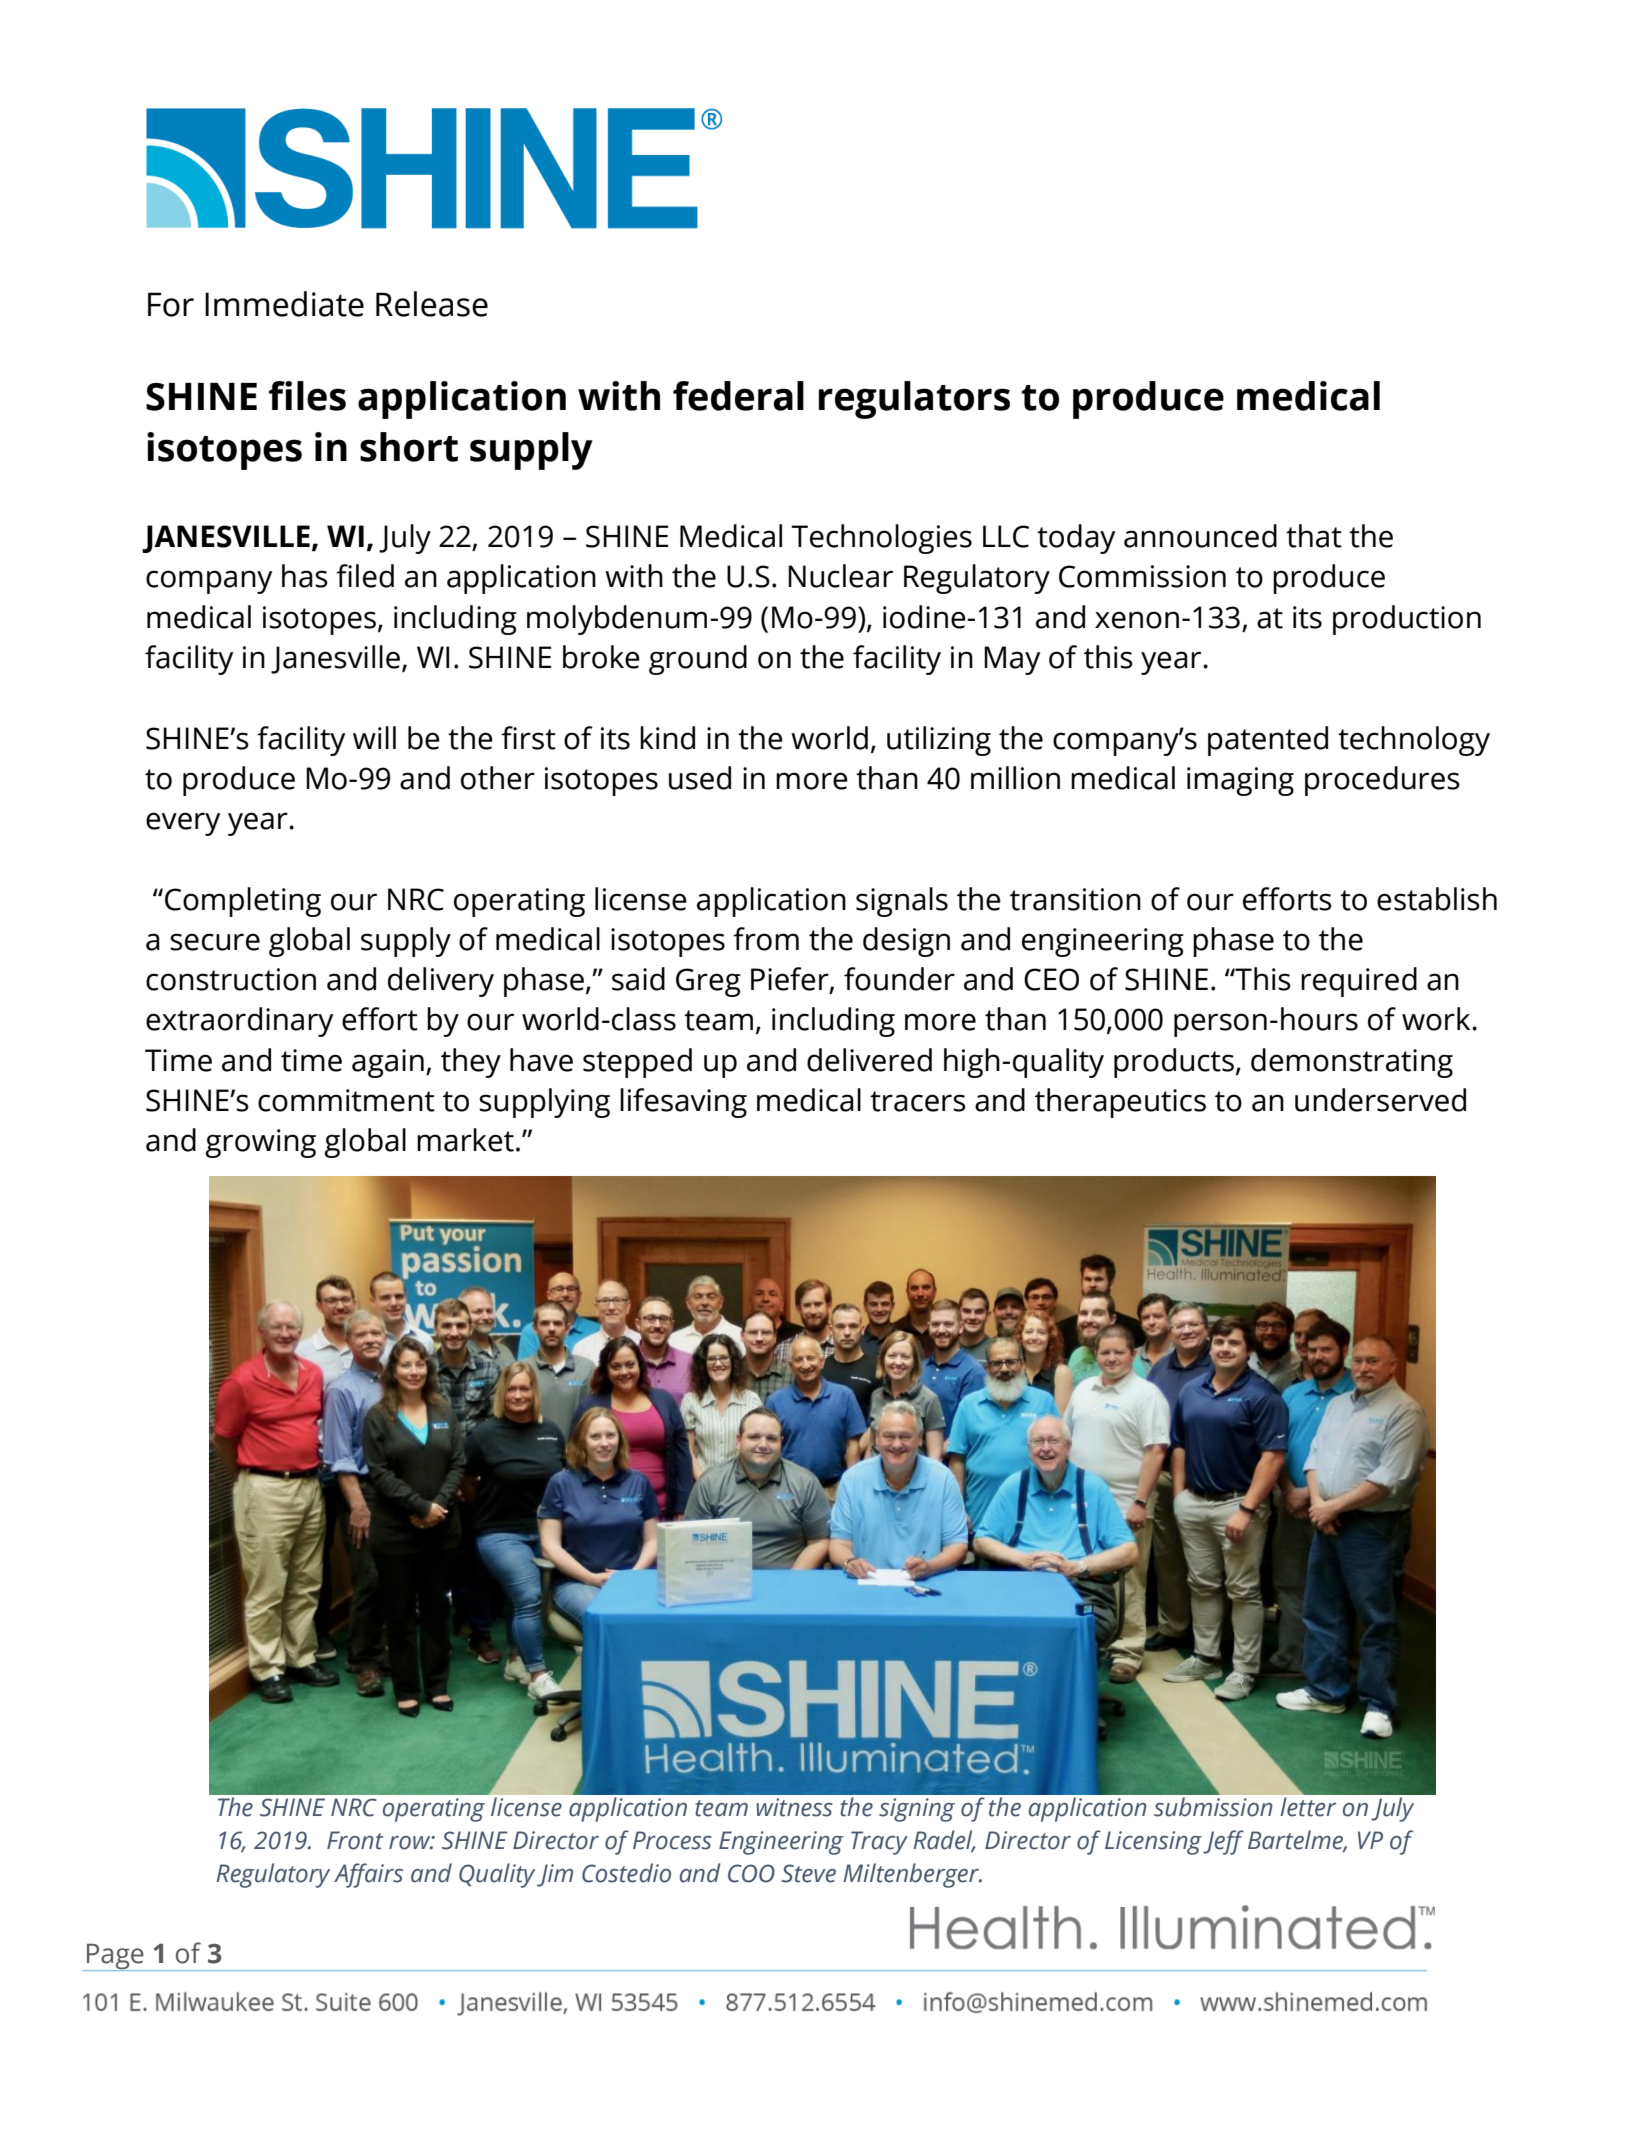 The height and width of the screenshot is (2129, 1645). Describe the element at coordinates (683, 1103) in the screenshot. I see `lifesaving` at that location.
